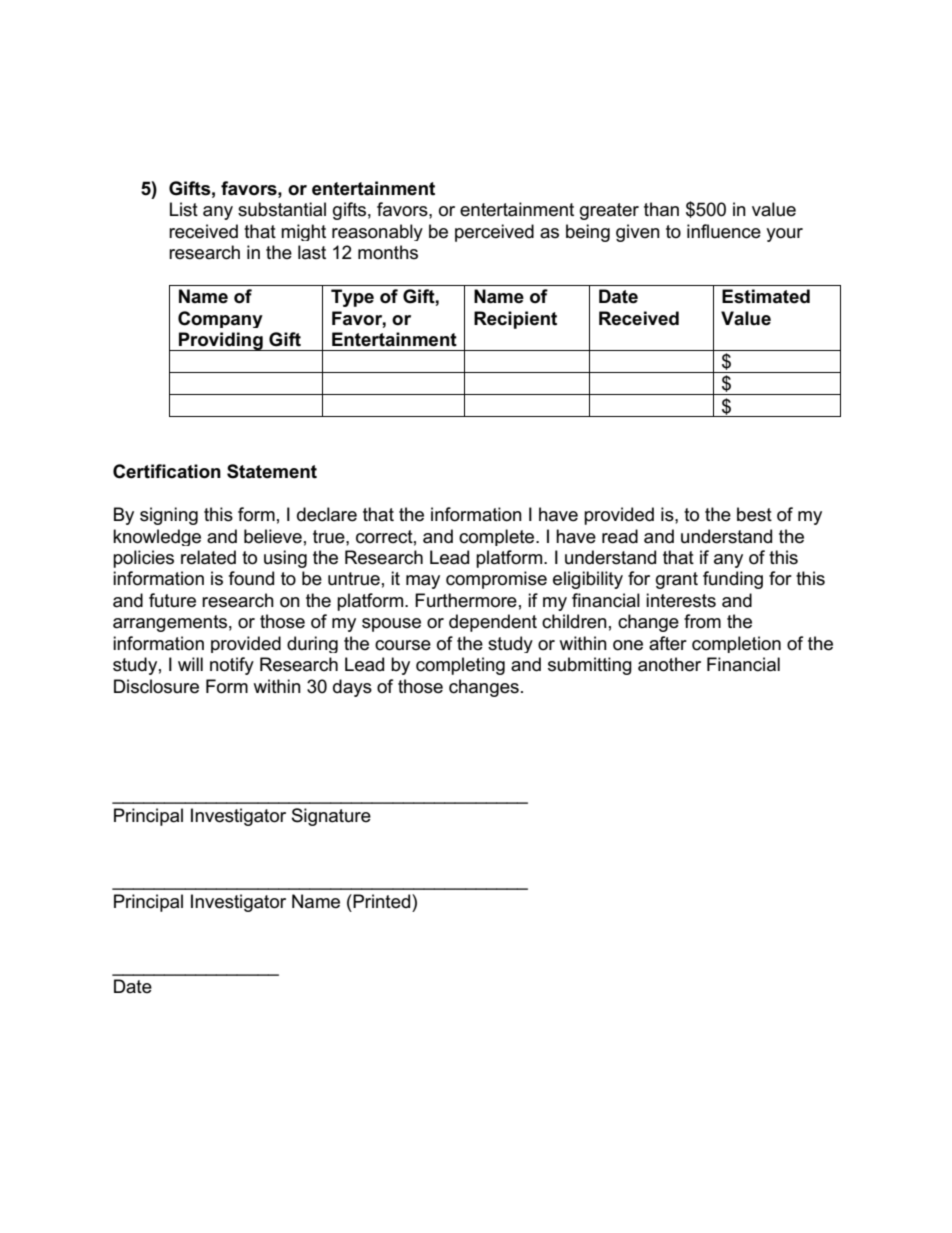  Describe the element at coordinates (669, 664) in the document. I see `another` at that location.
